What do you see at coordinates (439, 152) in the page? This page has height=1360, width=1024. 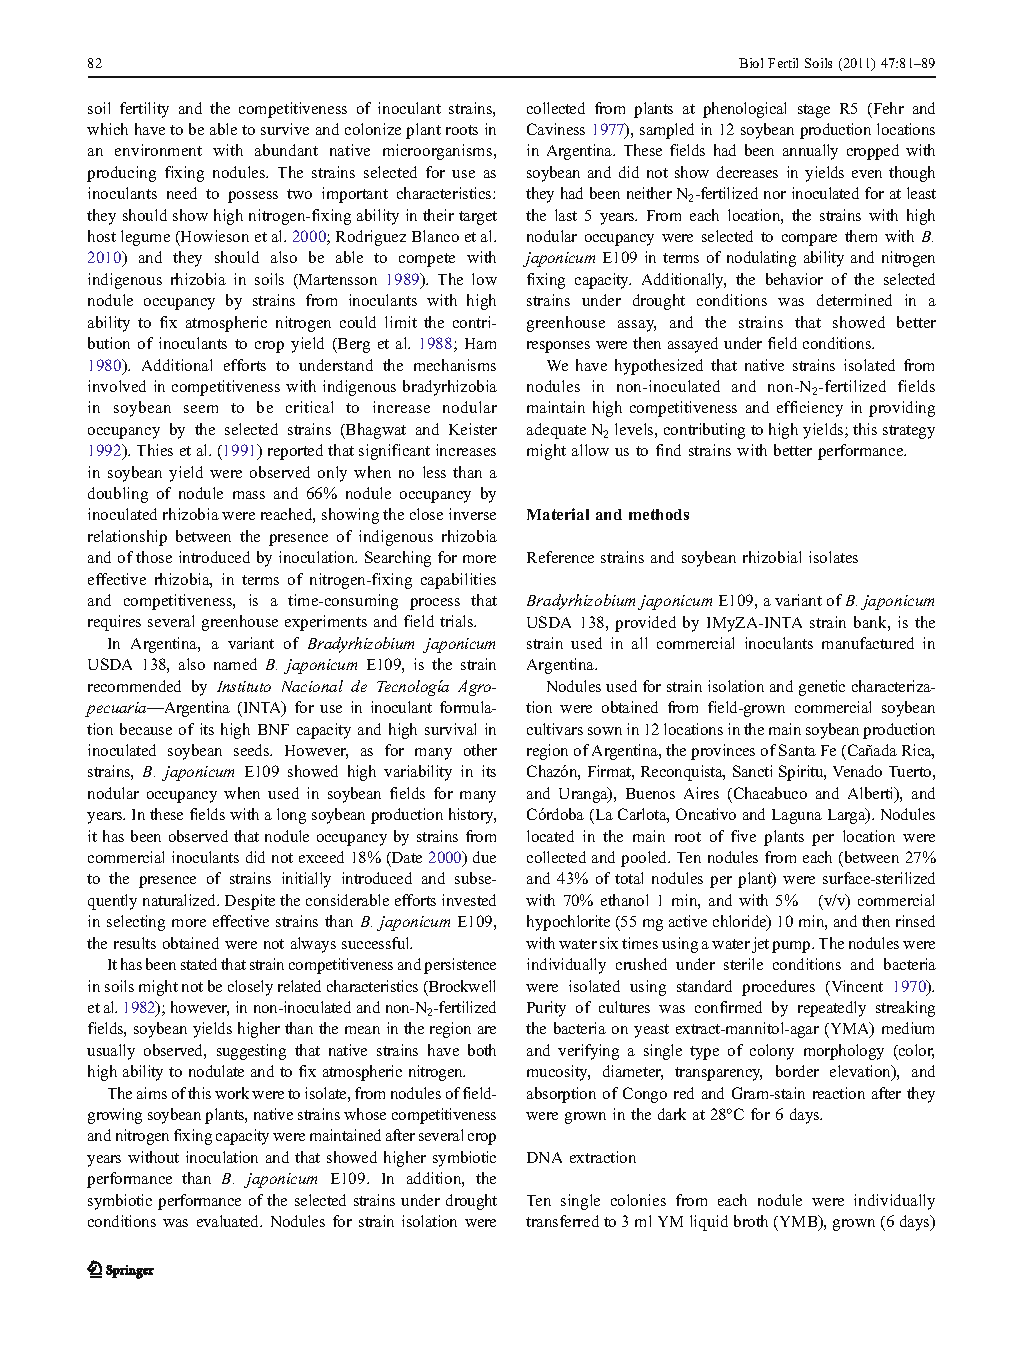 I see `microorganisms` at bounding box center [439, 152].
